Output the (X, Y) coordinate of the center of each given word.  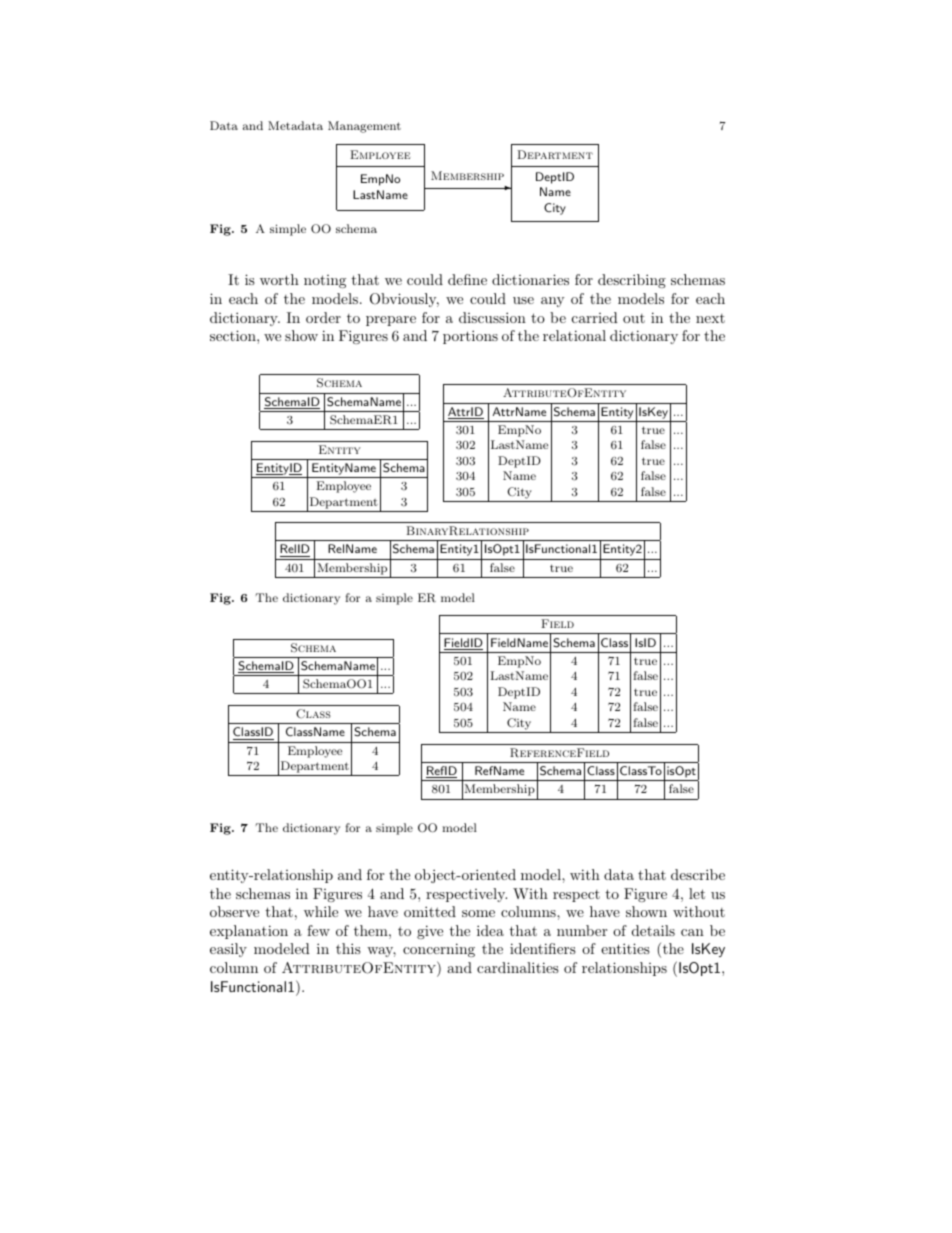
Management (364, 127)
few (318, 930)
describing (632, 281)
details (653, 930)
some (478, 913)
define (467, 279)
